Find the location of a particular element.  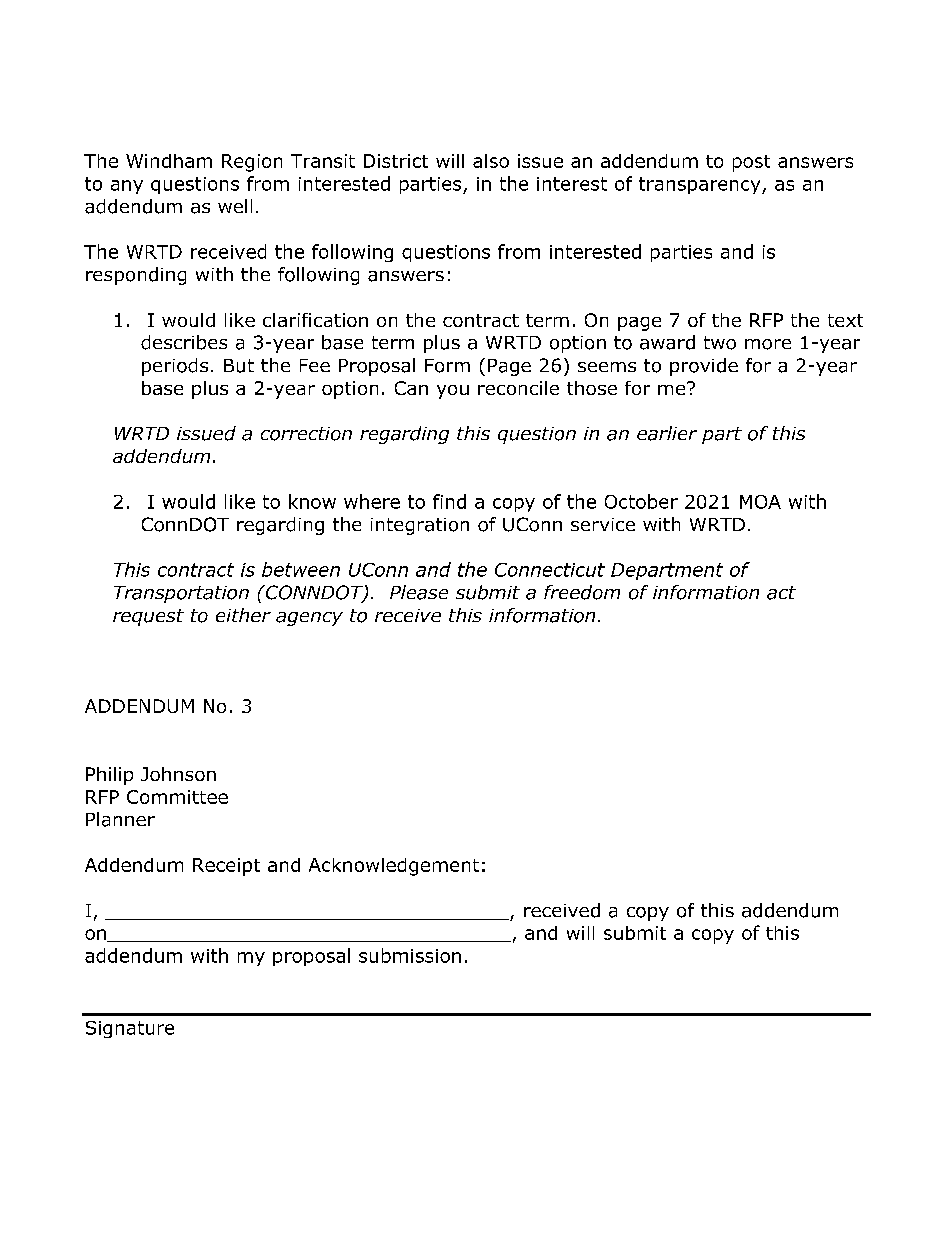

MOA is located at coordinates (760, 502).
